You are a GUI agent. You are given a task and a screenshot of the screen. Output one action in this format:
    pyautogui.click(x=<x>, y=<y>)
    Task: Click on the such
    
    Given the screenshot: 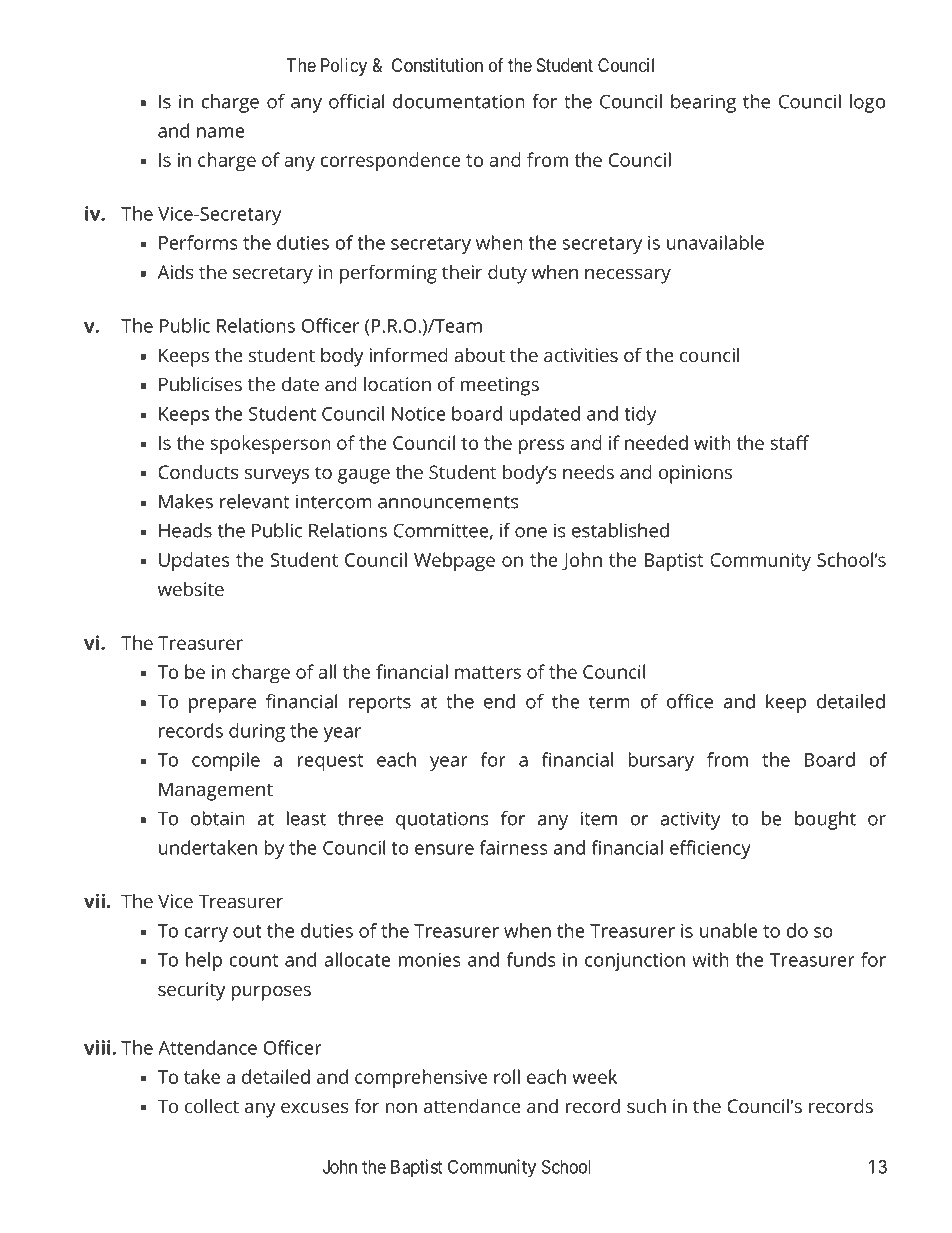 What is the action you would take?
    pyautogui.click(x=646, y=1106)
